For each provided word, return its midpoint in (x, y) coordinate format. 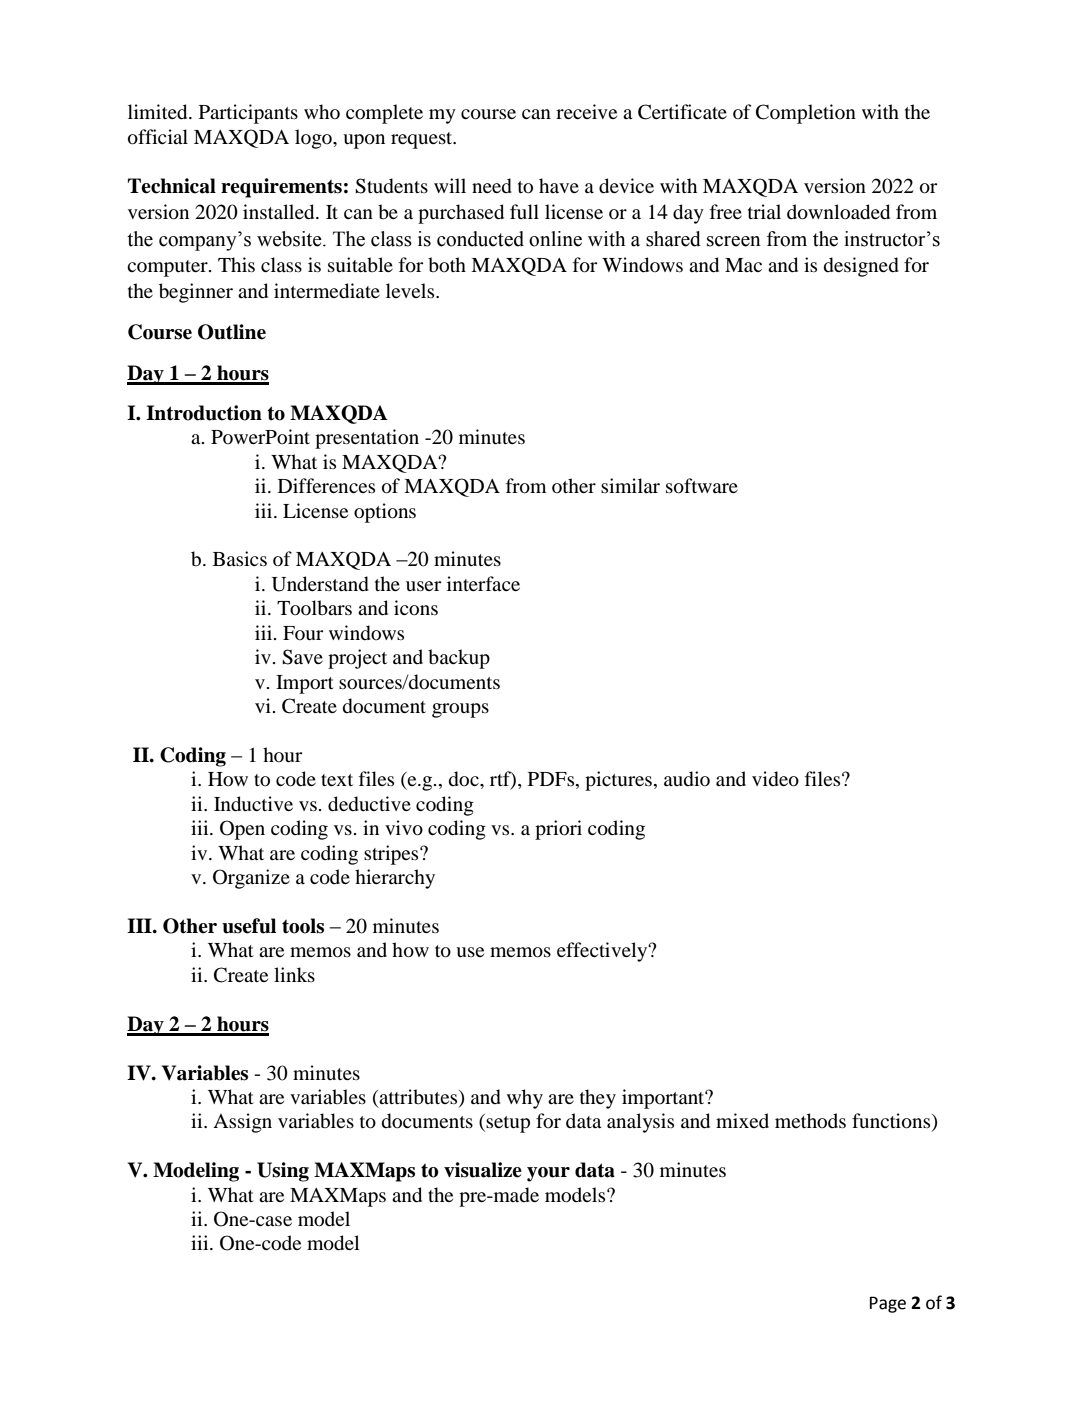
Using (283, 1172)
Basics (240, 558)
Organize (251, 879)
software (702, 486)
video (775, 779)
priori (558, 830)
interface (483, 583)
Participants (248, 114)
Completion (806, 114)
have (559, 185)
